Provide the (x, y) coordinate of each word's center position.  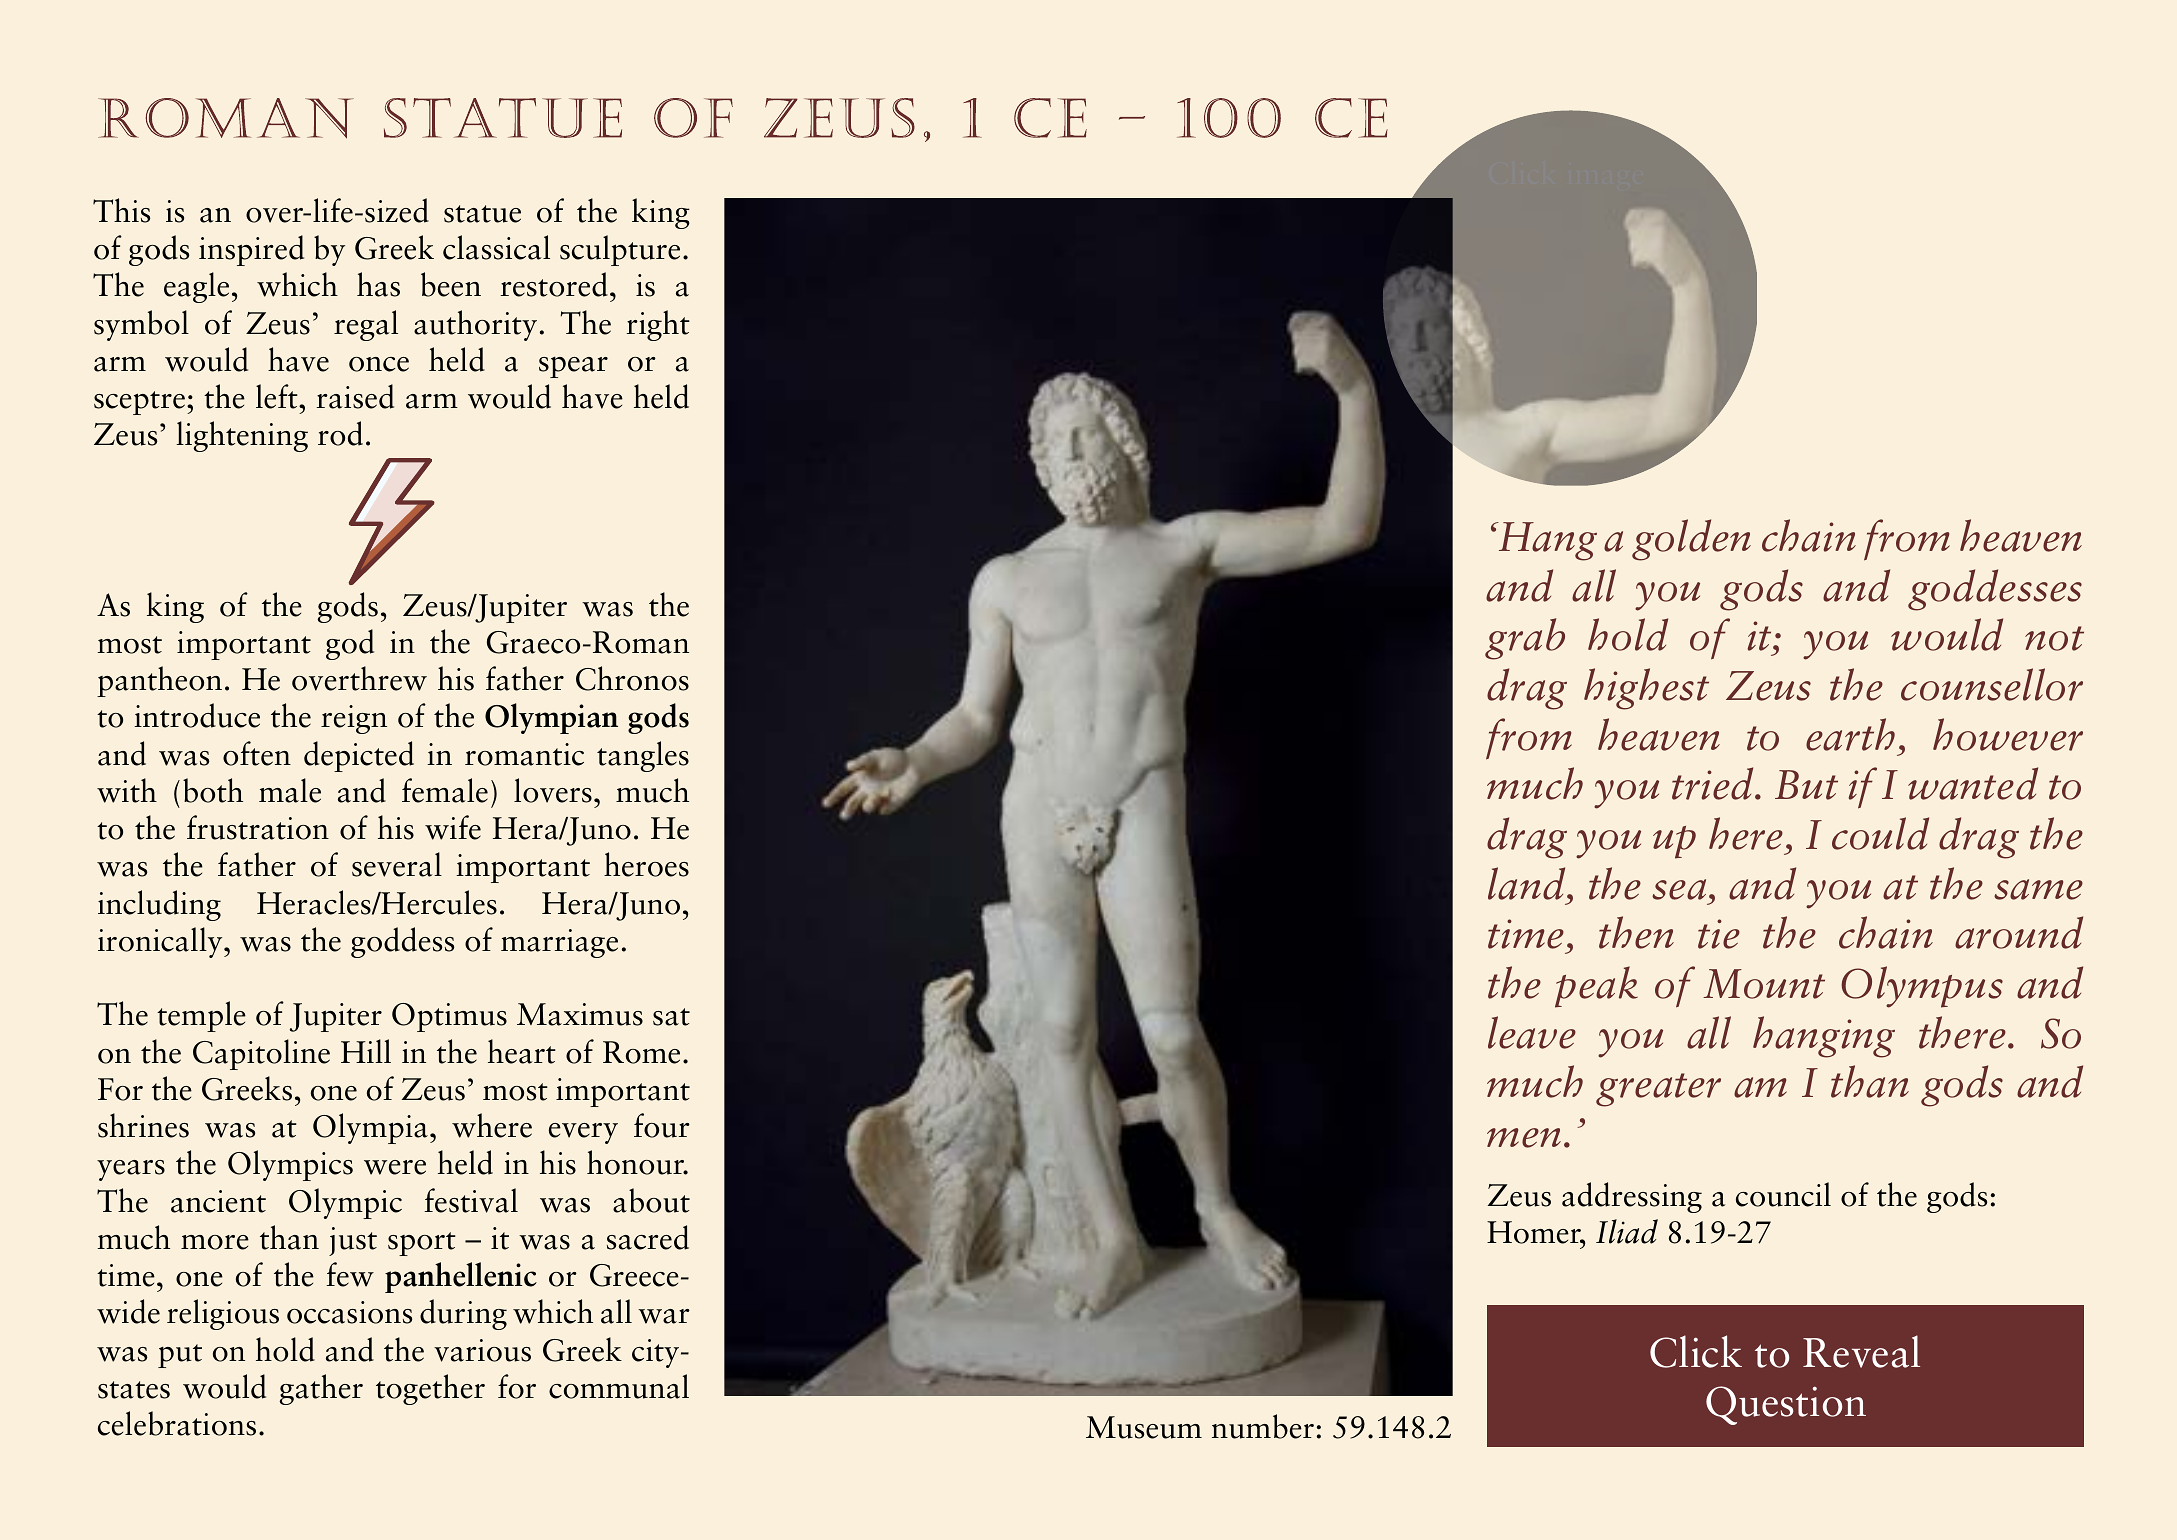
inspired (251, 250)
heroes (646, 864)
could (1880, 833)
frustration (258, 827)
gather (321, 1389)
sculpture (620, 250)
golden (1691, 540)
